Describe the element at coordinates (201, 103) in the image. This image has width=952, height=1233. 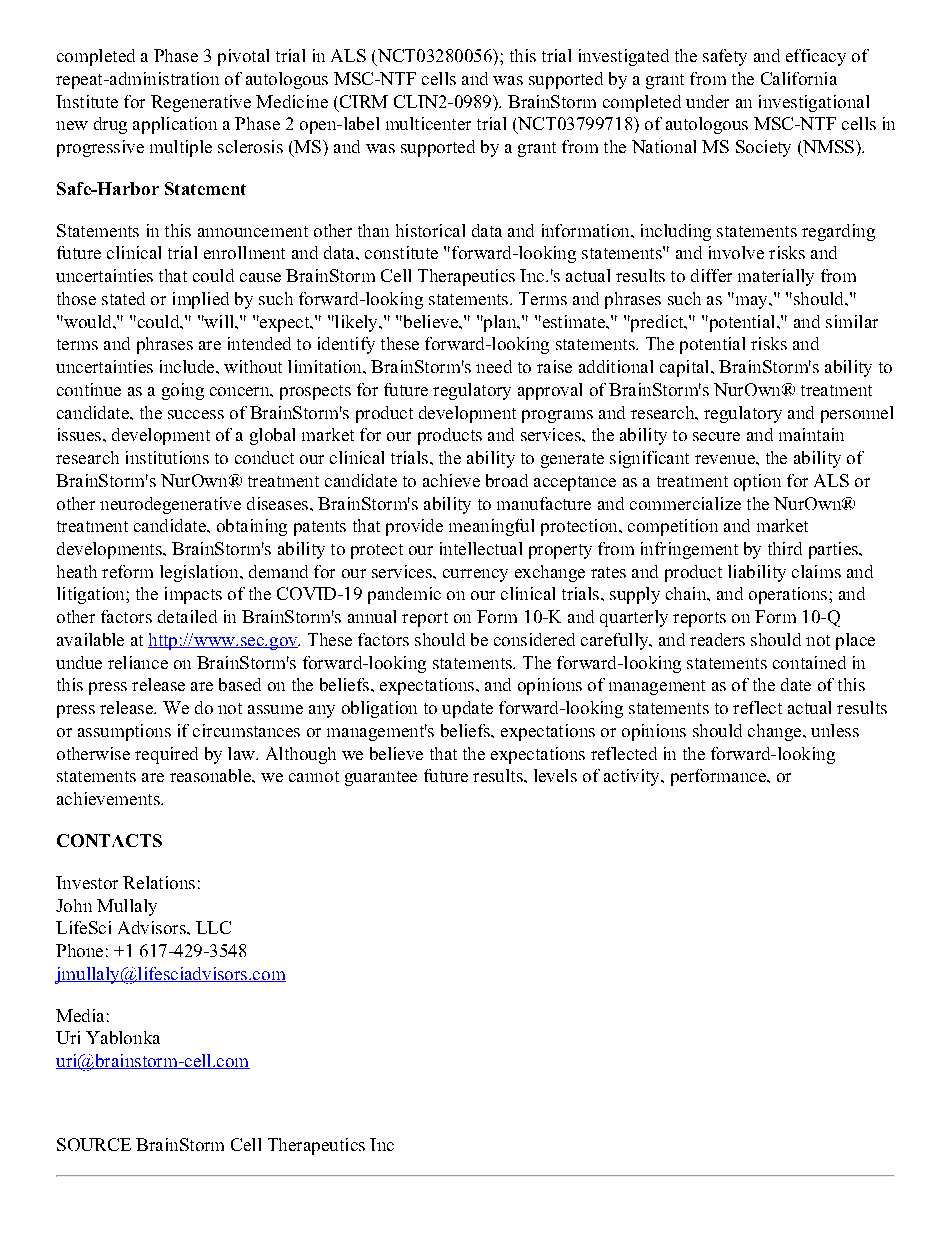
I see `Regenerative` at that location.
